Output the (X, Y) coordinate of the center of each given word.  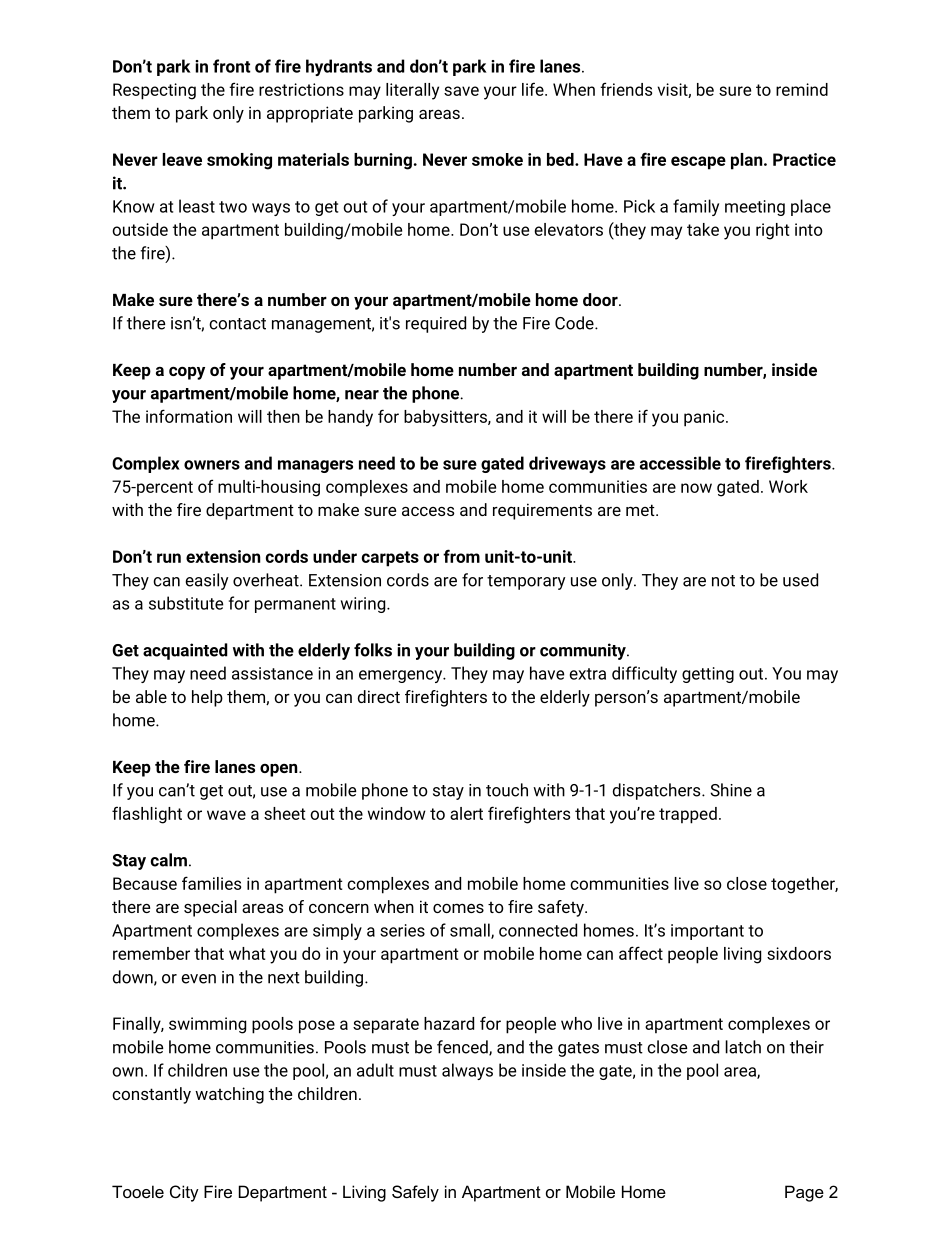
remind (802, 89)
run (169, 558)
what (247, 953)
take (703, 229)
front (232, 66)
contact (237, 324)
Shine (731, 790)
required (436, 324)
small (471, 931)
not (723, 581)
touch (507, 790)
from (461, 556)
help (207, 698)
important (707, 932)
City (184, 1193)
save (461, 91)
